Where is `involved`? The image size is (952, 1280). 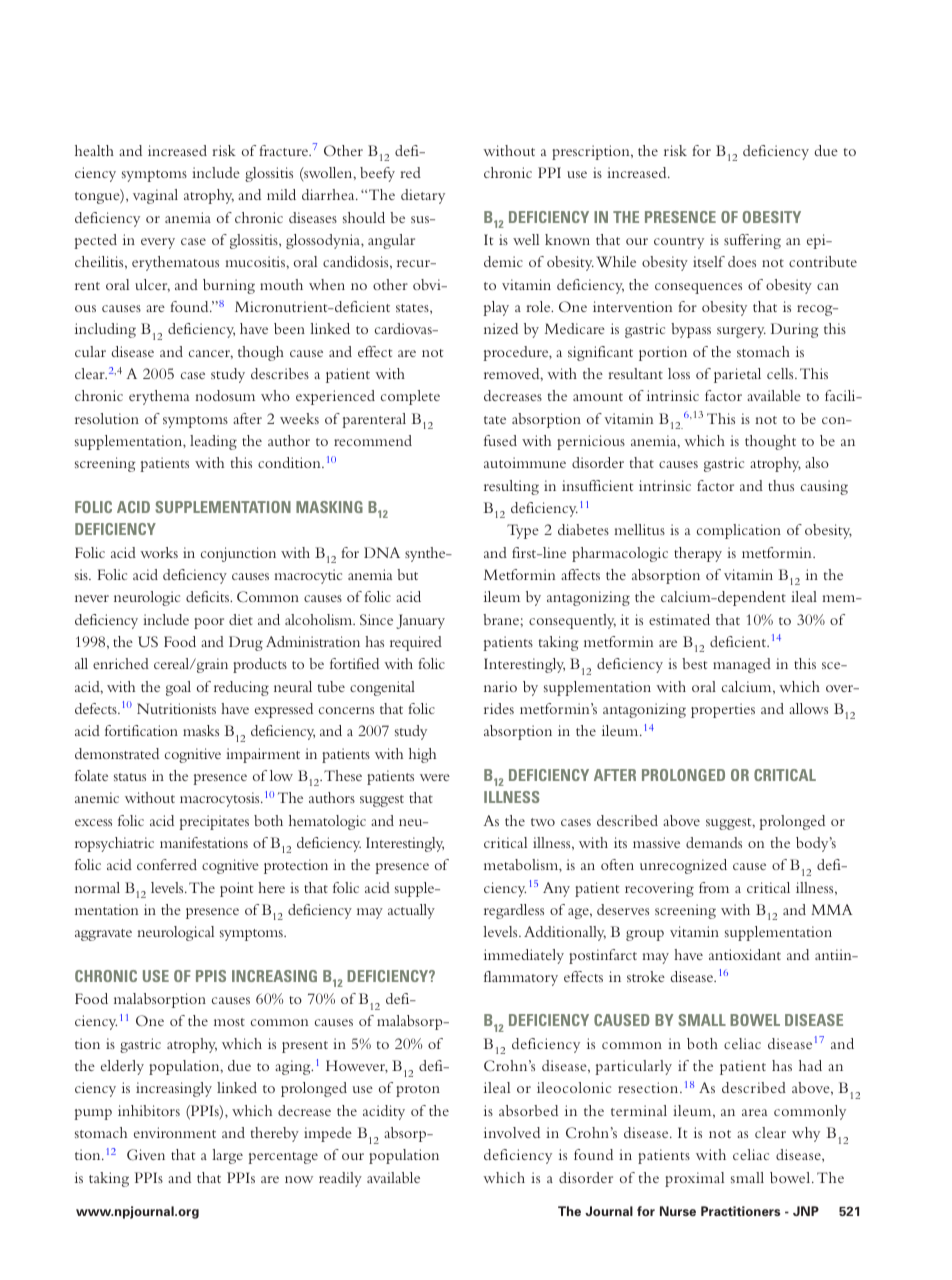 involved is located at coordinates (512, 1132).
